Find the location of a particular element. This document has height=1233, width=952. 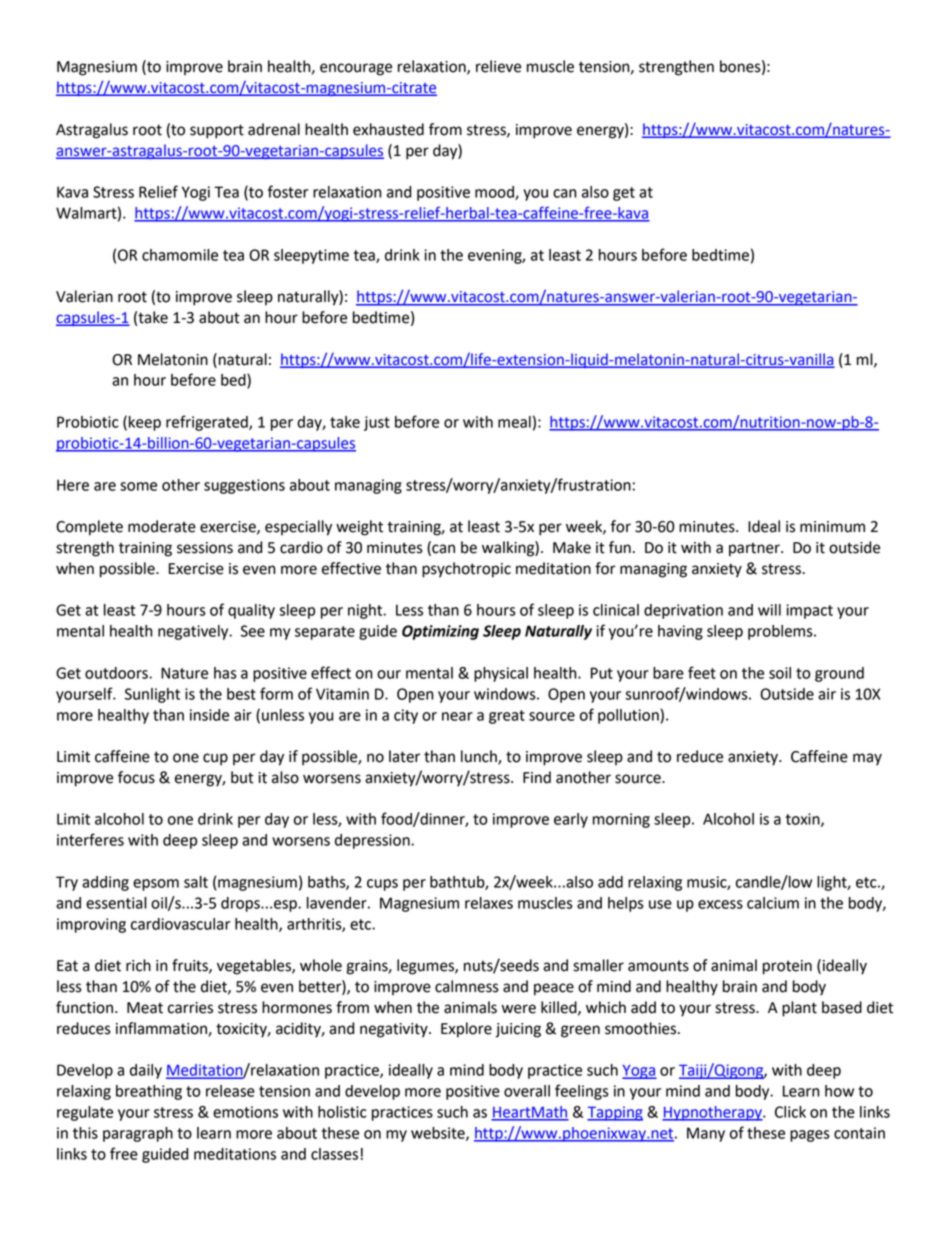

support is located at coordinates (217, 131).
